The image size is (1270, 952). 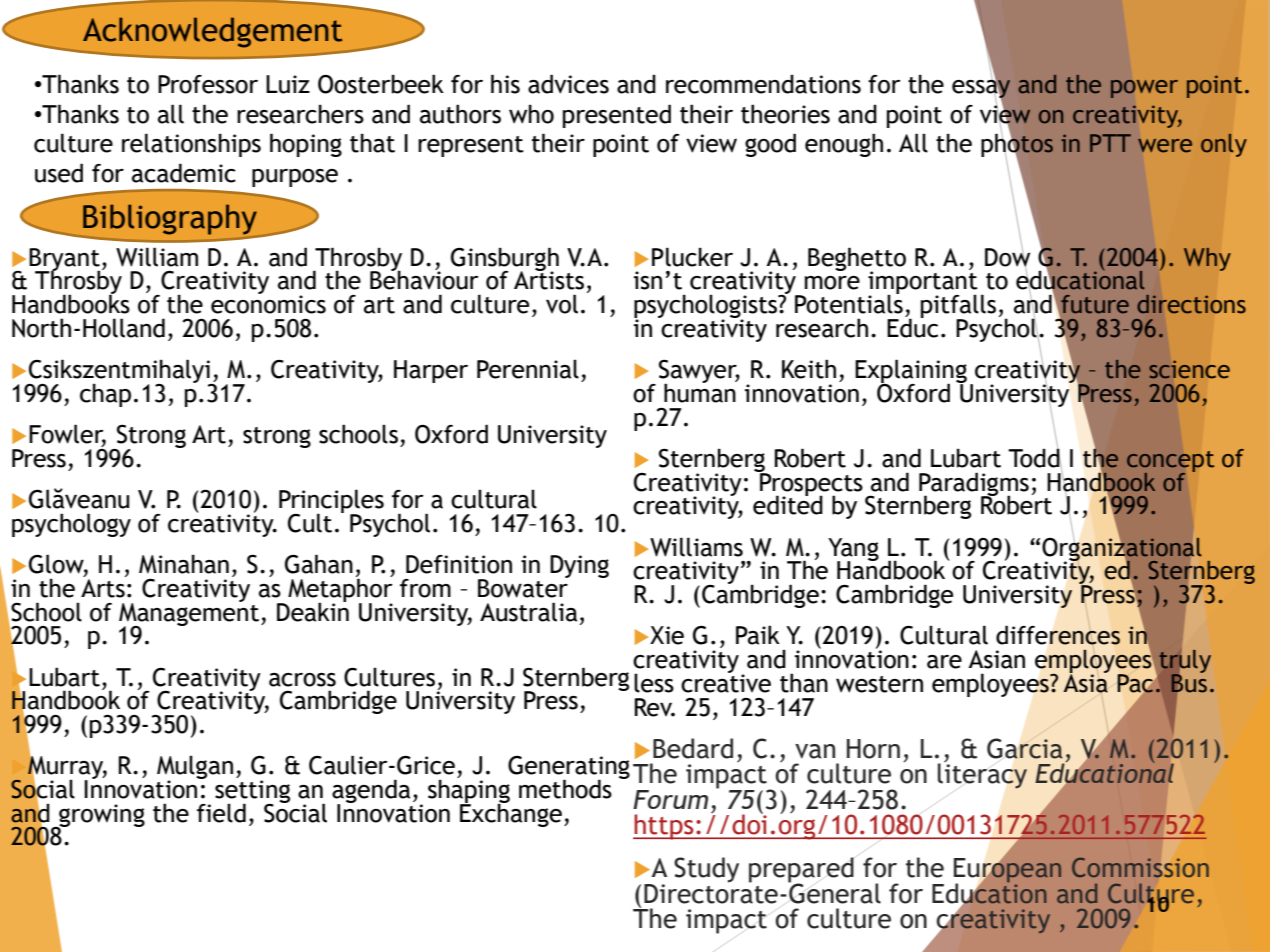 What do you see at coordinates (568, 84) in the document?
I see `advices` at bounding box center [568, 84].
